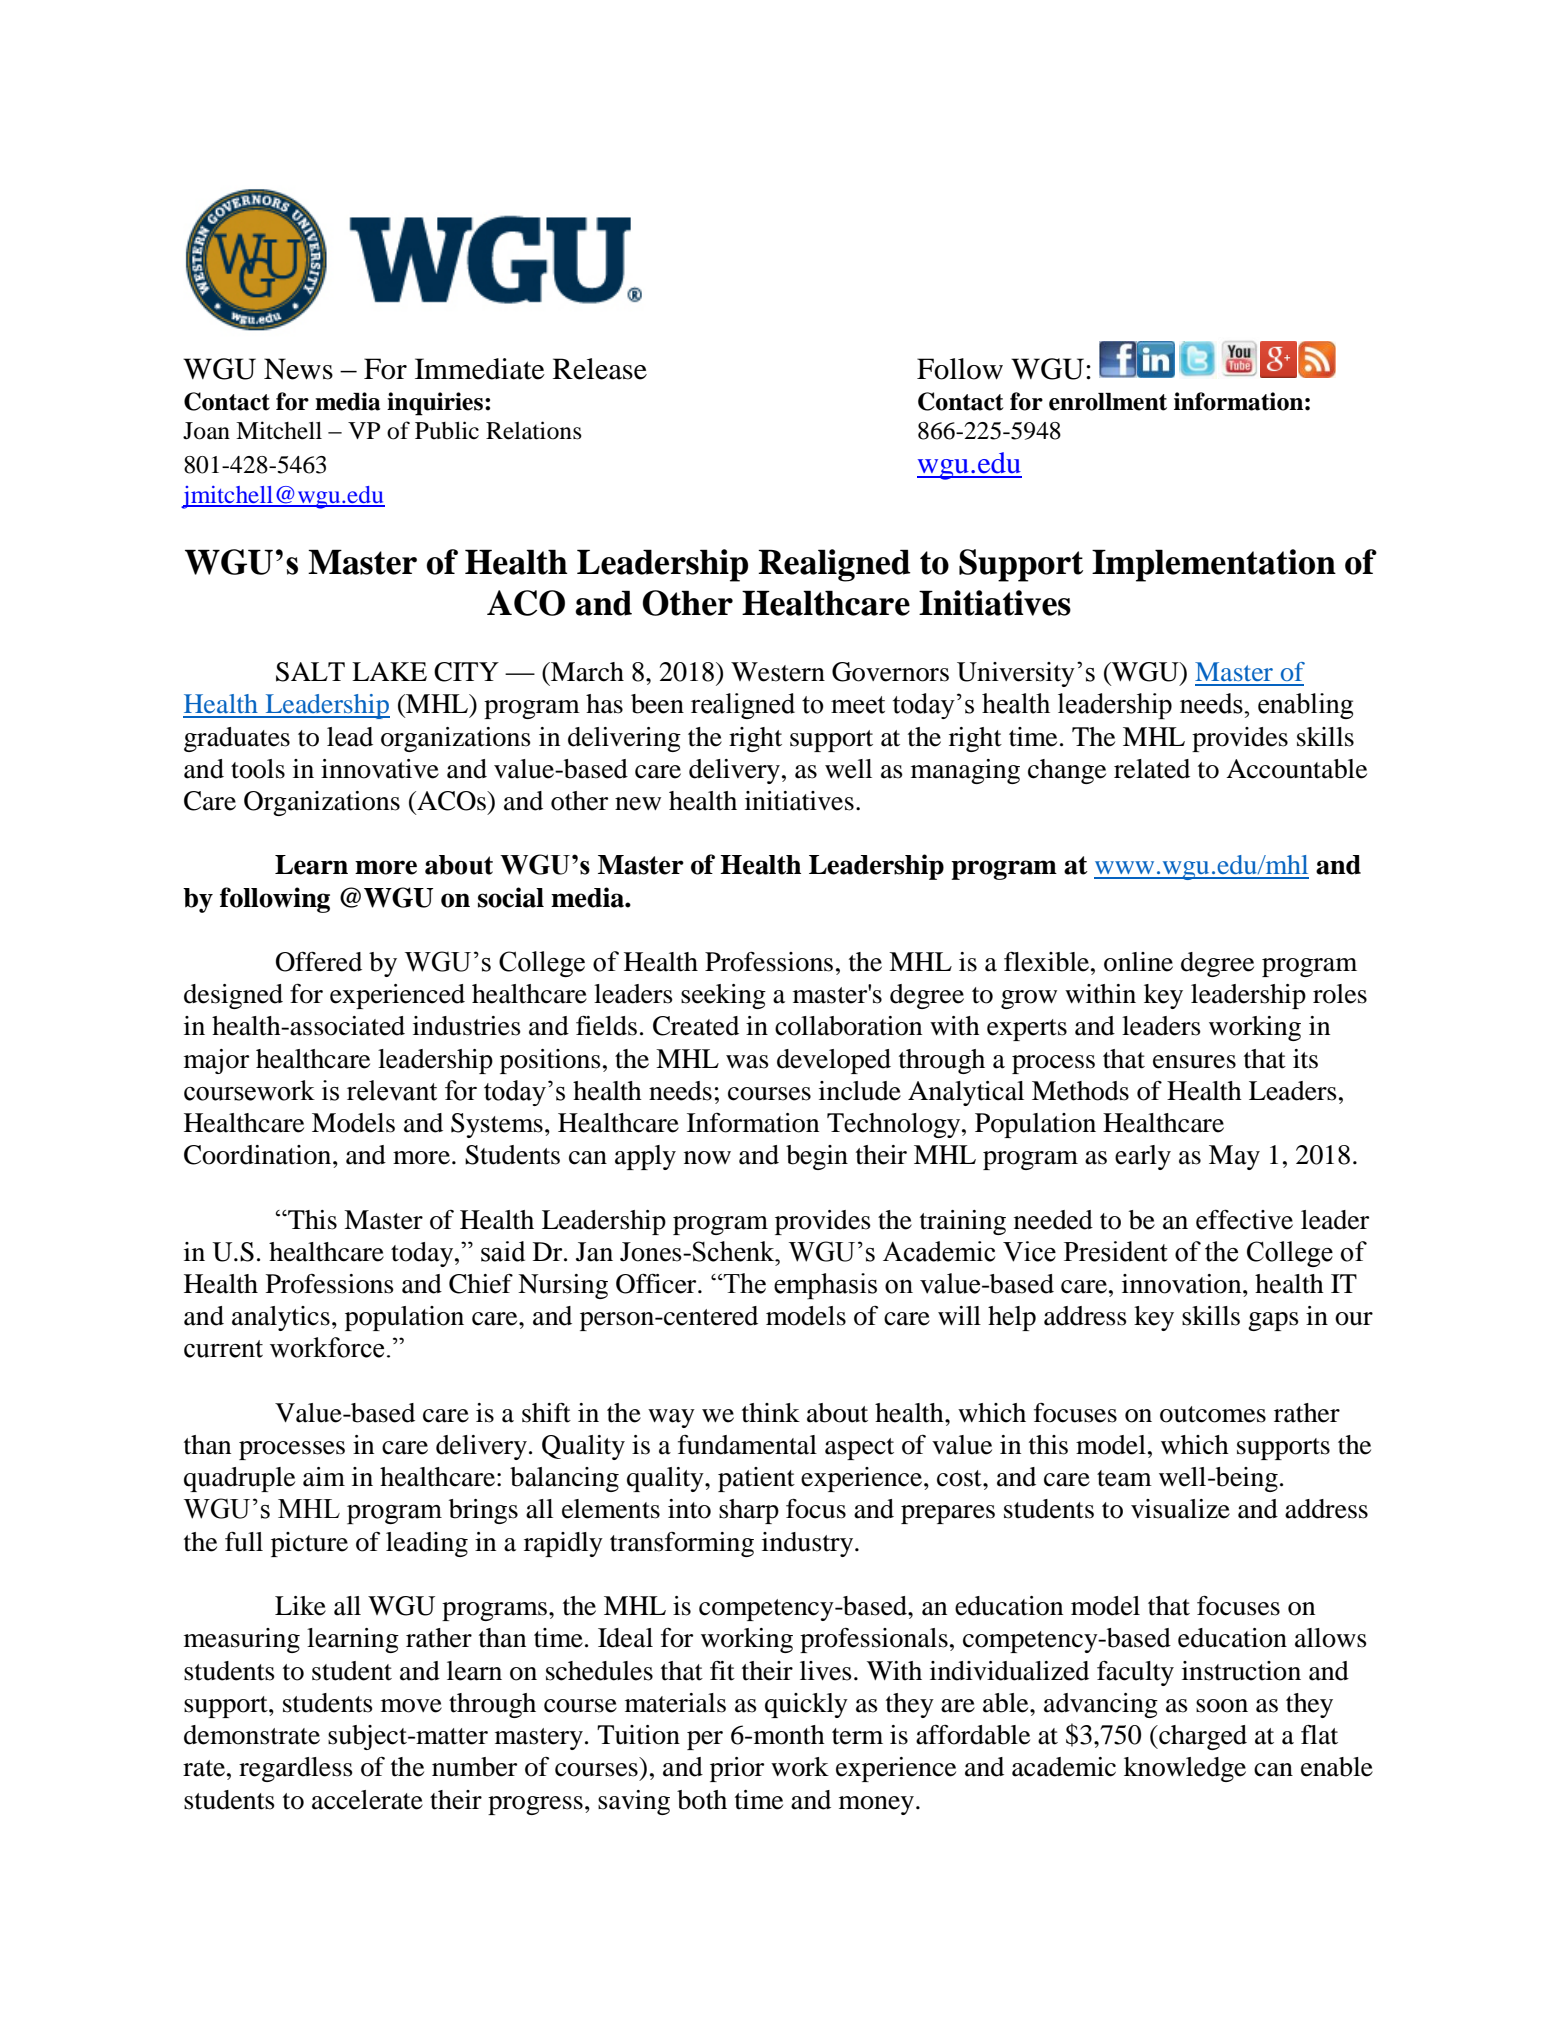 Image resolution: width=1559 pixels, height=2017 pixels. I want to click on ensures, so click(1194, 1062).
